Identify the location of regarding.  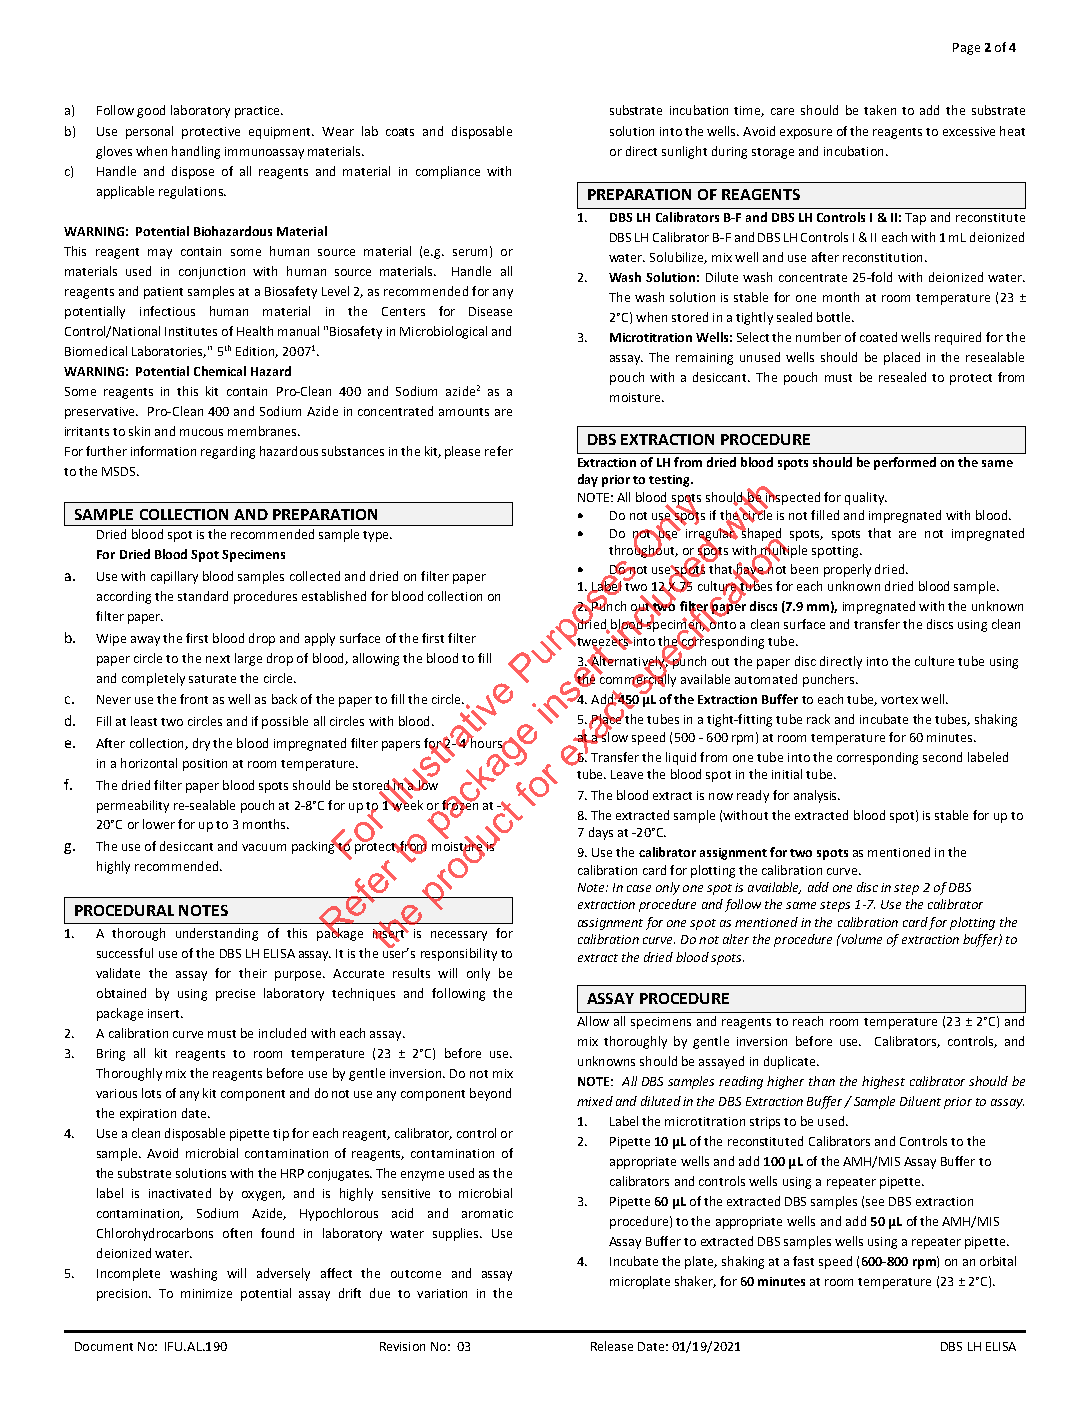
(228, 452).
